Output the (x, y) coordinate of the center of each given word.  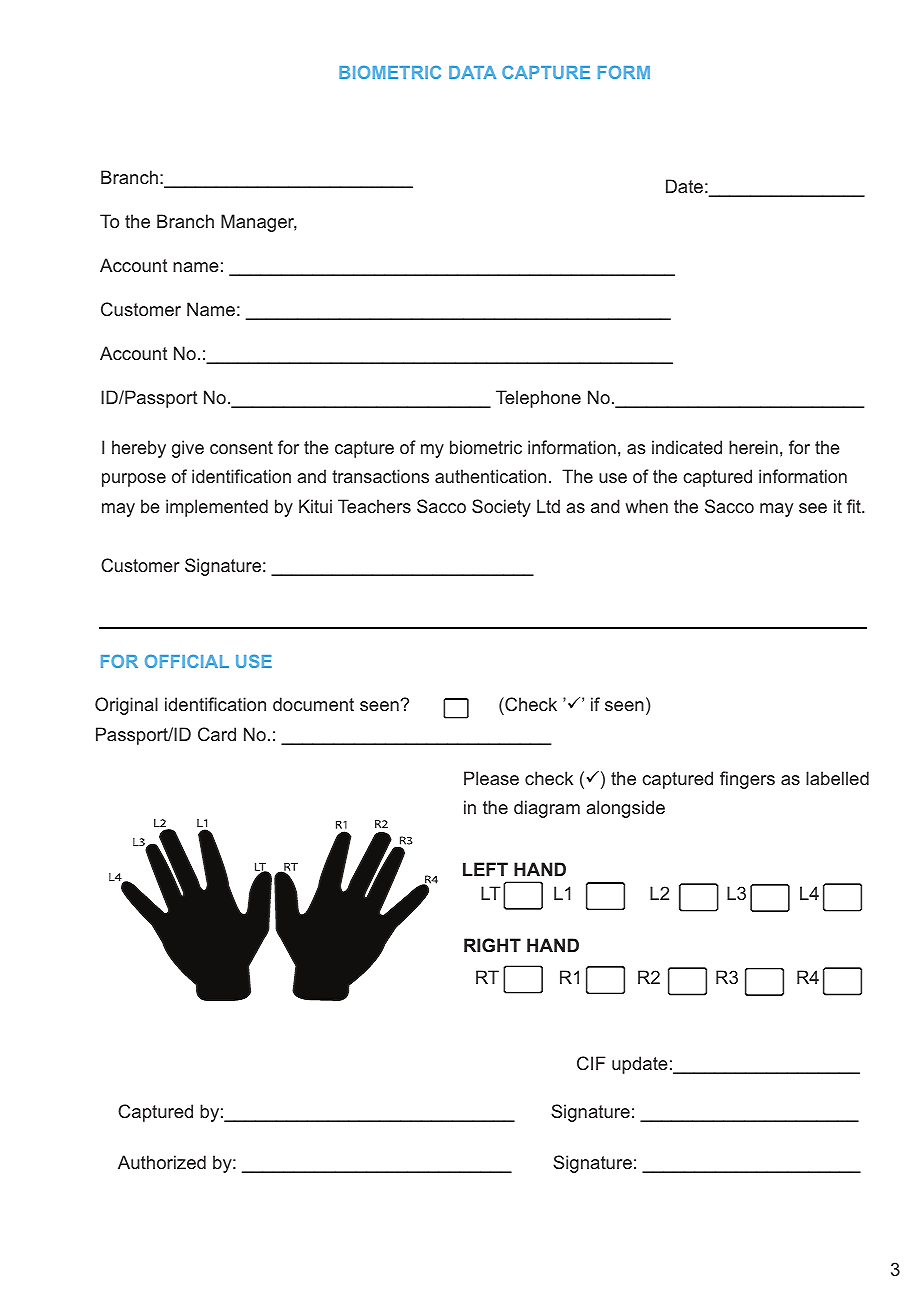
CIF (591, 1063)
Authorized (162, 1162)
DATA (472, 72)
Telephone (538, 399)
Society (501, 508)
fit (855, 506)
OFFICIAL (187, 661)
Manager (259, 223)
